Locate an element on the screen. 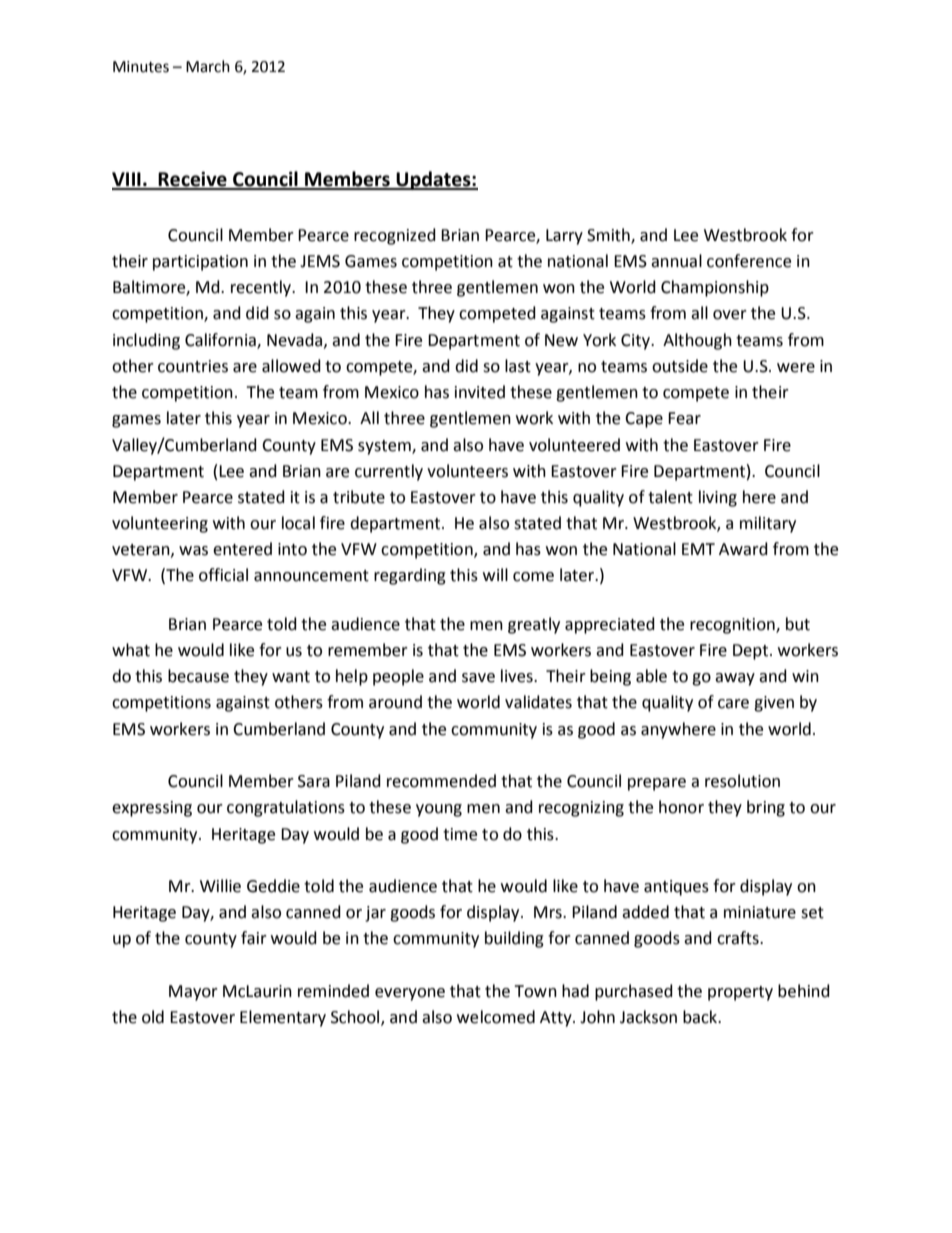 This screenshot has height=1233, width=952. recognized is located at coordinates (395, 236).
